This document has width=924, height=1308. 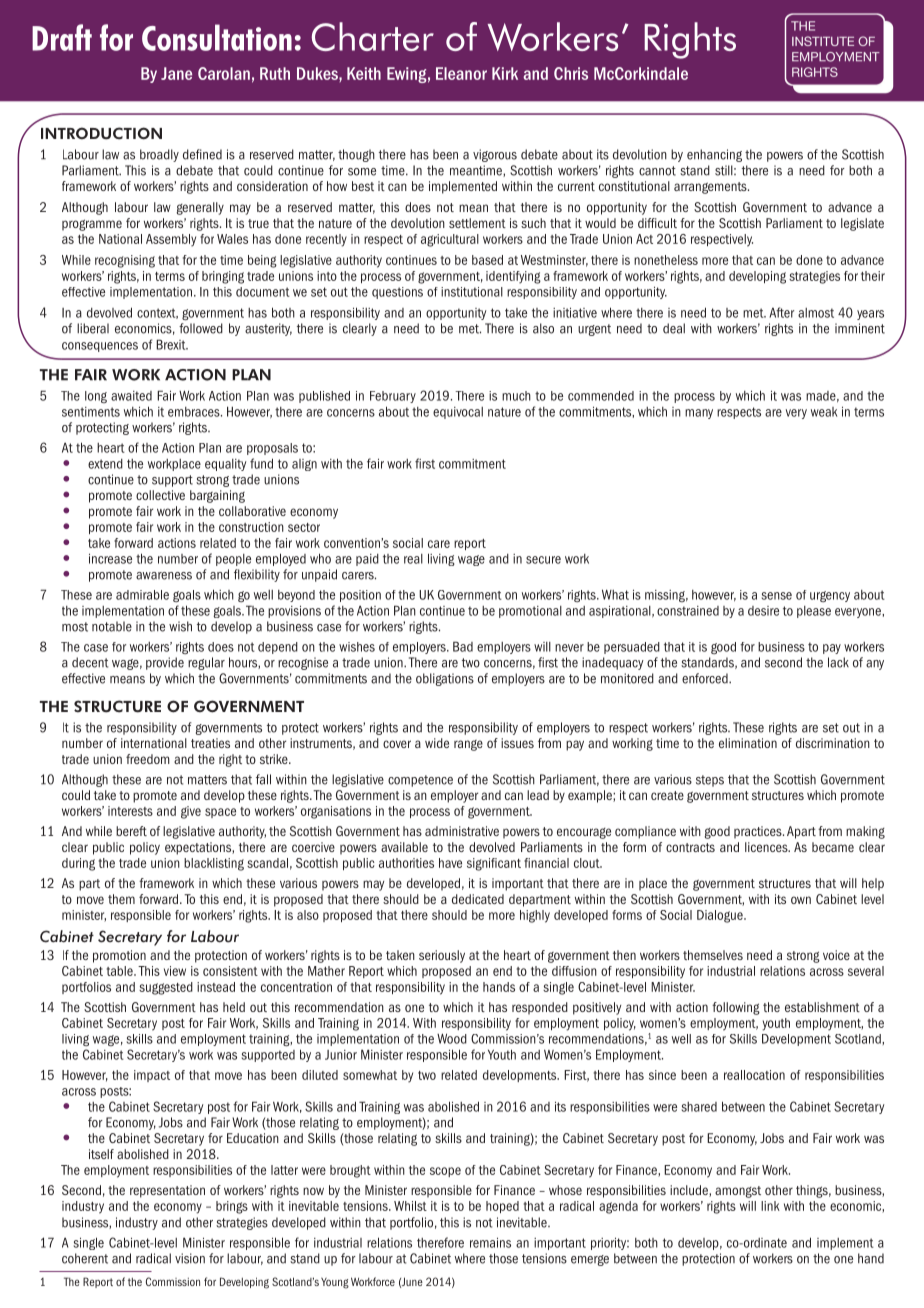 I want to click on weak, so click(x=824, y=412).
